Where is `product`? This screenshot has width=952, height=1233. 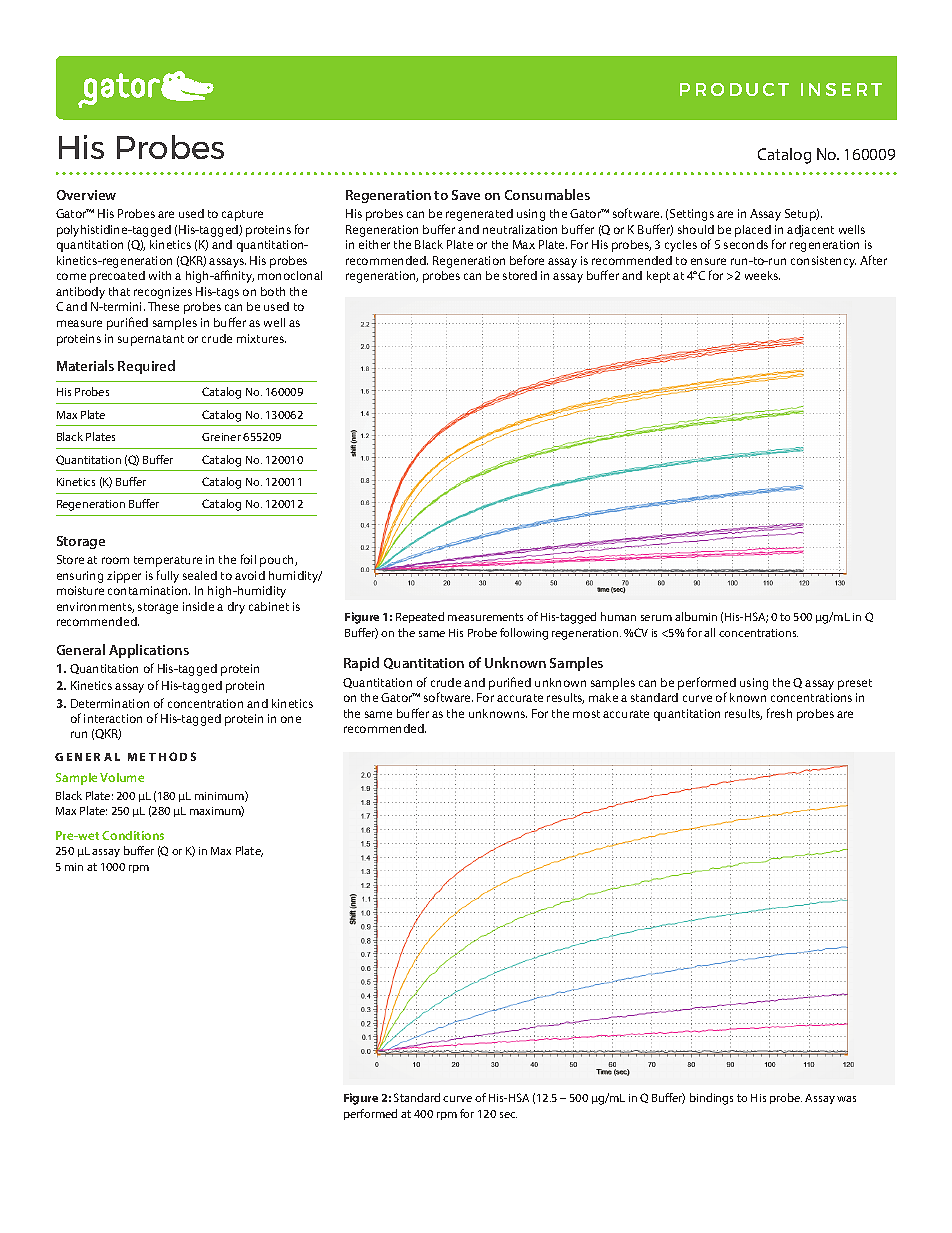
product is located at coordinates (734, 89).
